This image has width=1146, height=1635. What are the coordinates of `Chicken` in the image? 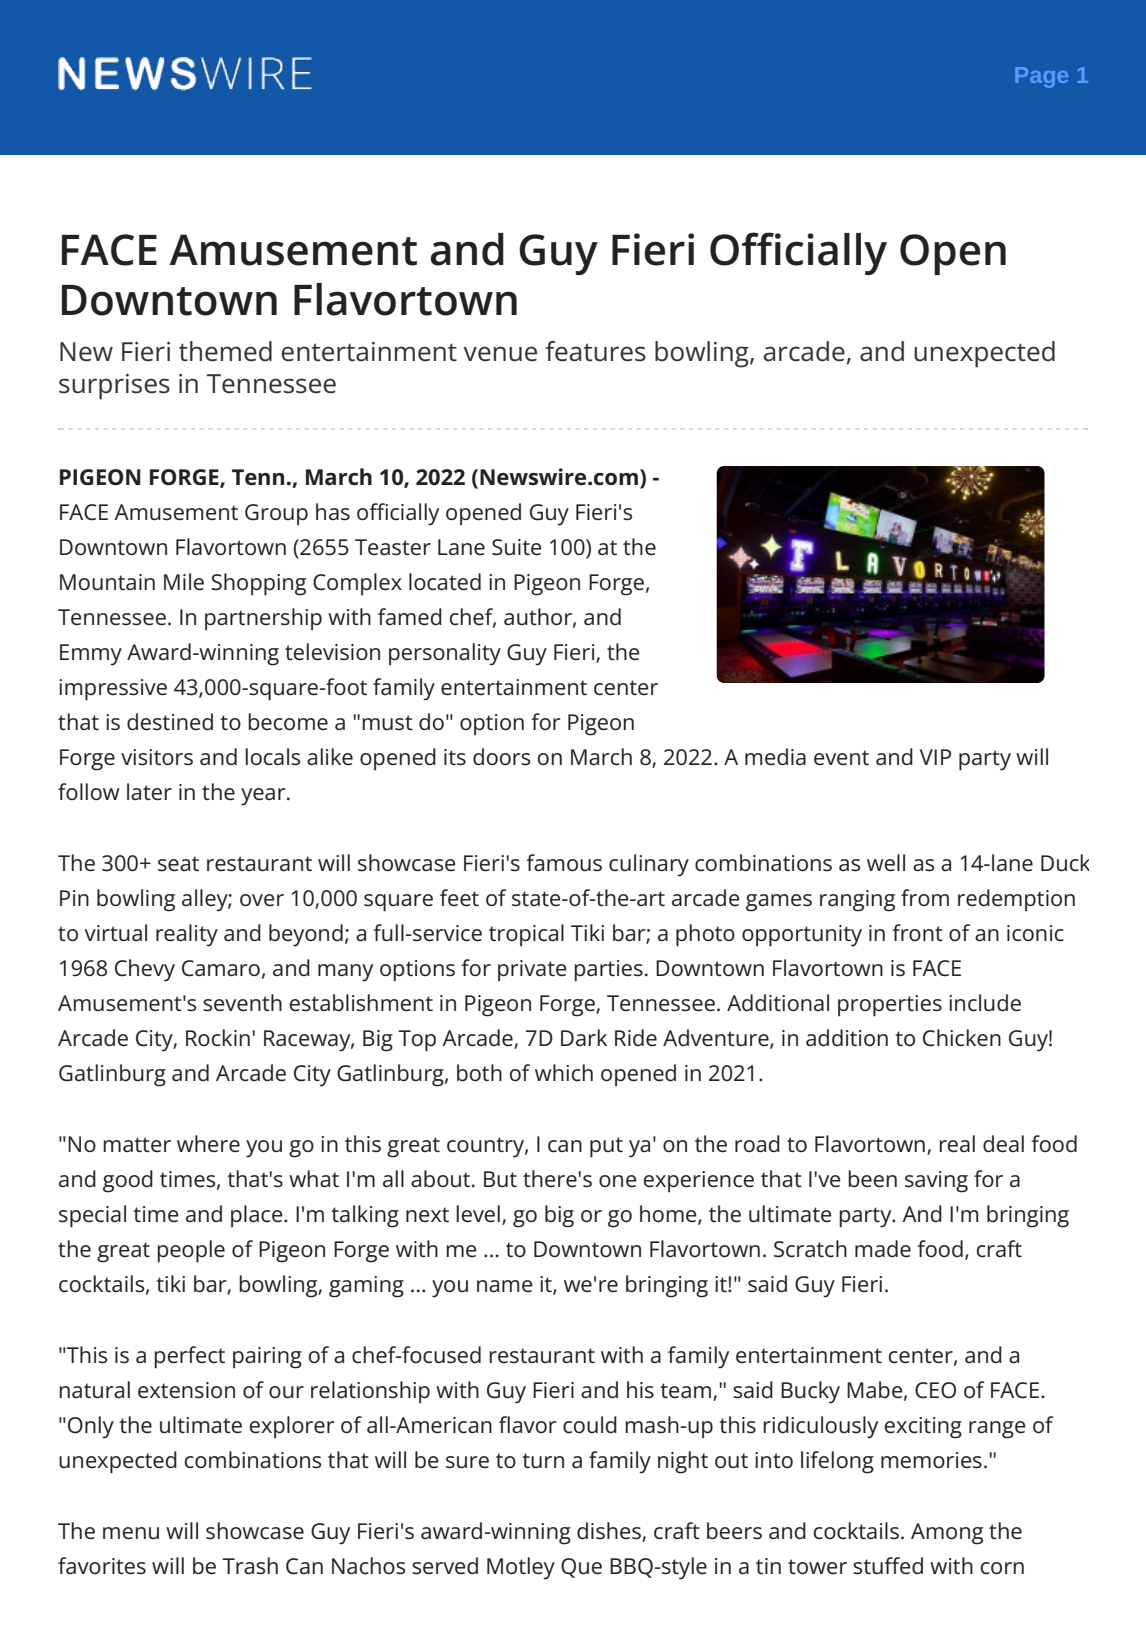 It's located at (962, 1038).
